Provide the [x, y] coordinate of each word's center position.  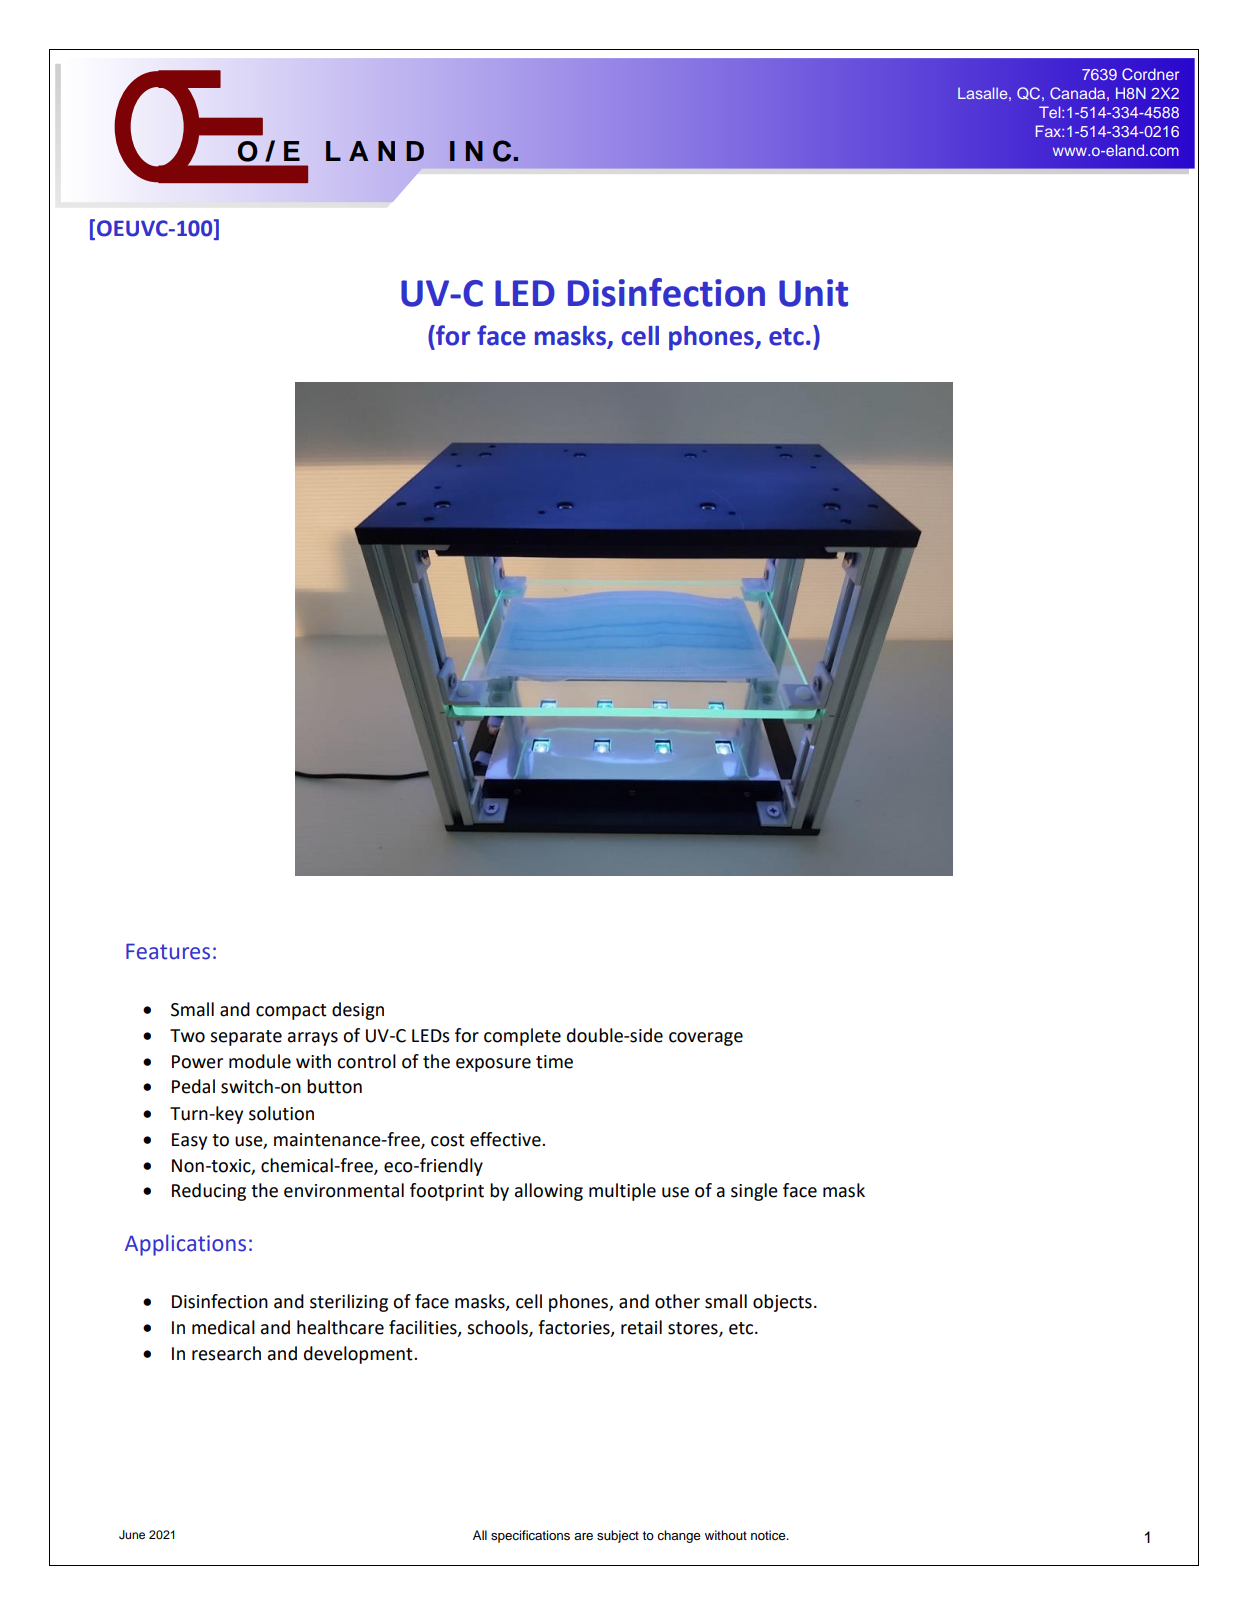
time [554, 1062]
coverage [706, 1039]
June [132, 1535]
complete [522, 1037]
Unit [813, 293]
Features [168, 951]
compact [291, 1012]
